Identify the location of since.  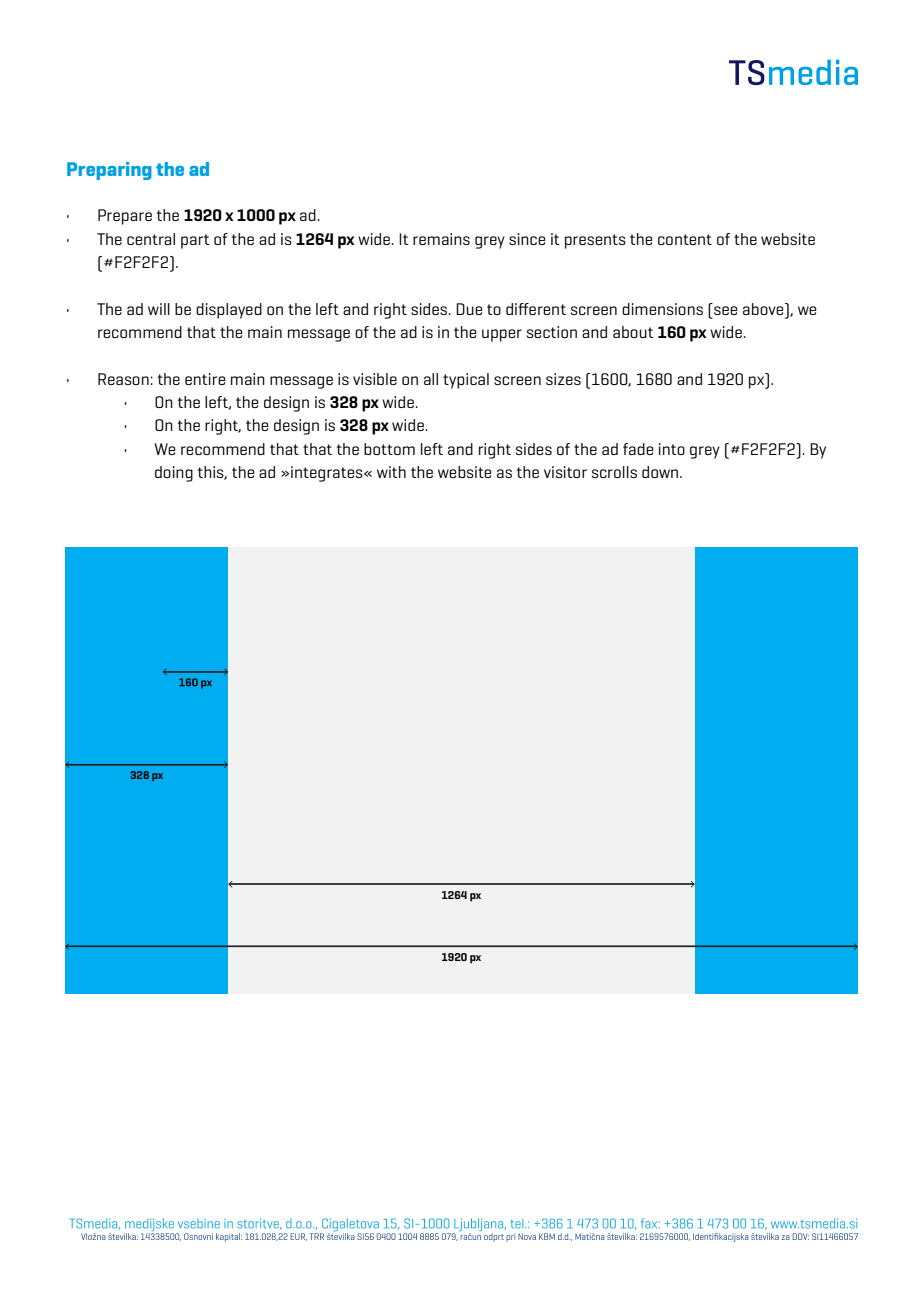
(527, 239).
